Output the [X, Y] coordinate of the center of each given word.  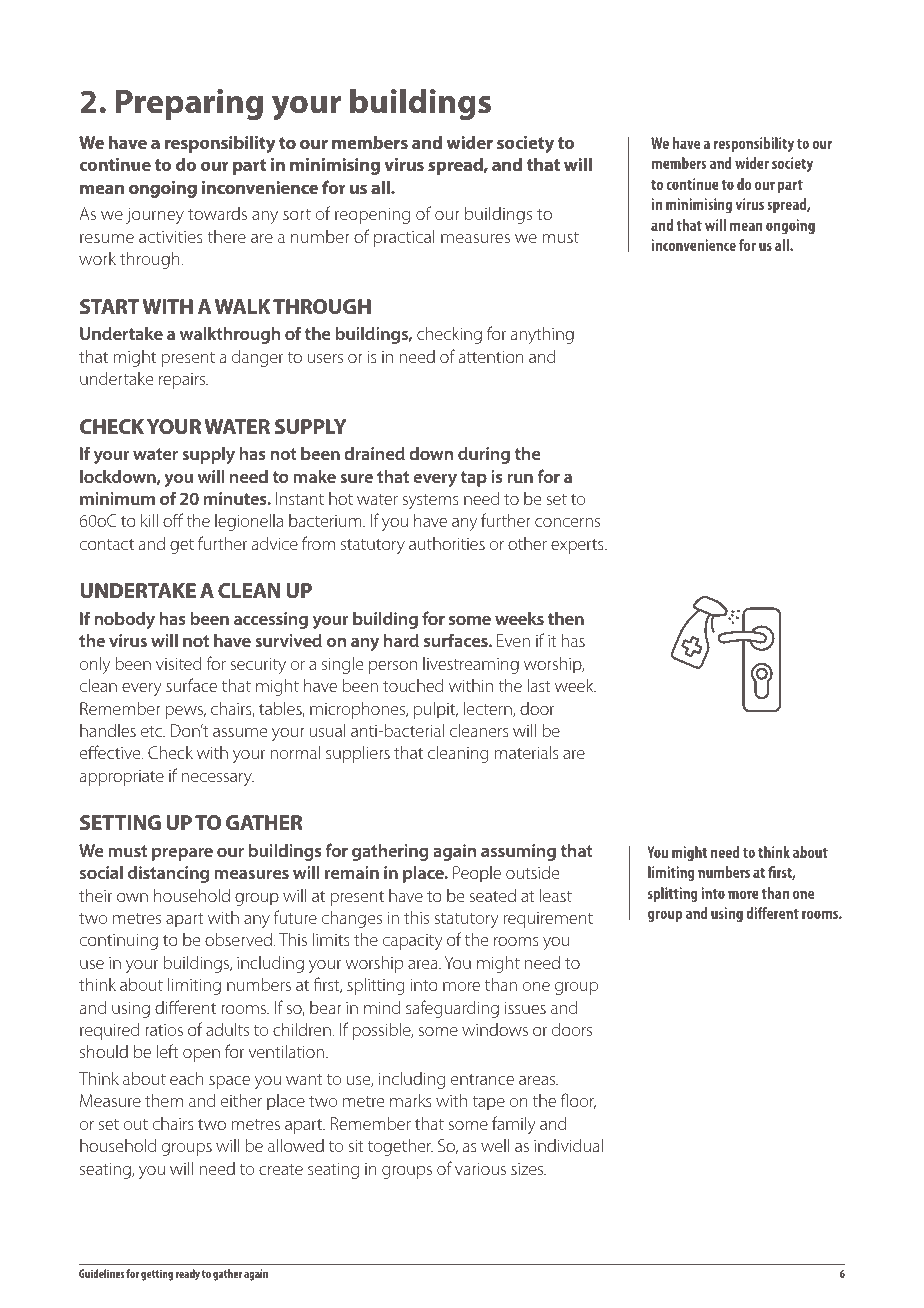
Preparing [189, 104]
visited [178, 663]
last [538, 685]
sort [297, 214]
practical [404, 238]
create [281, 1169]
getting [157, 1275]
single [342, 665]
